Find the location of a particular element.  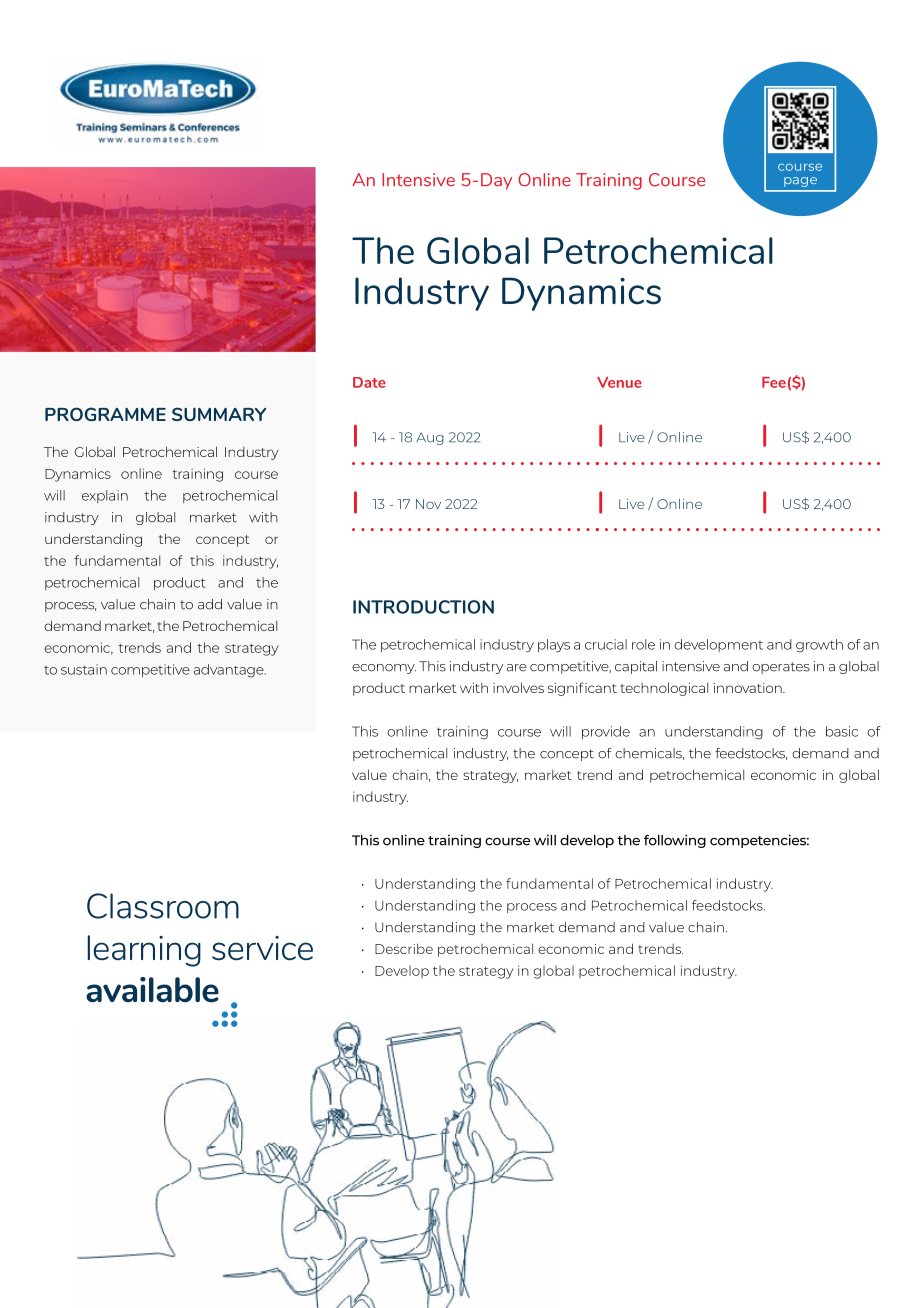

learning is located at coordinates (144, 951).
